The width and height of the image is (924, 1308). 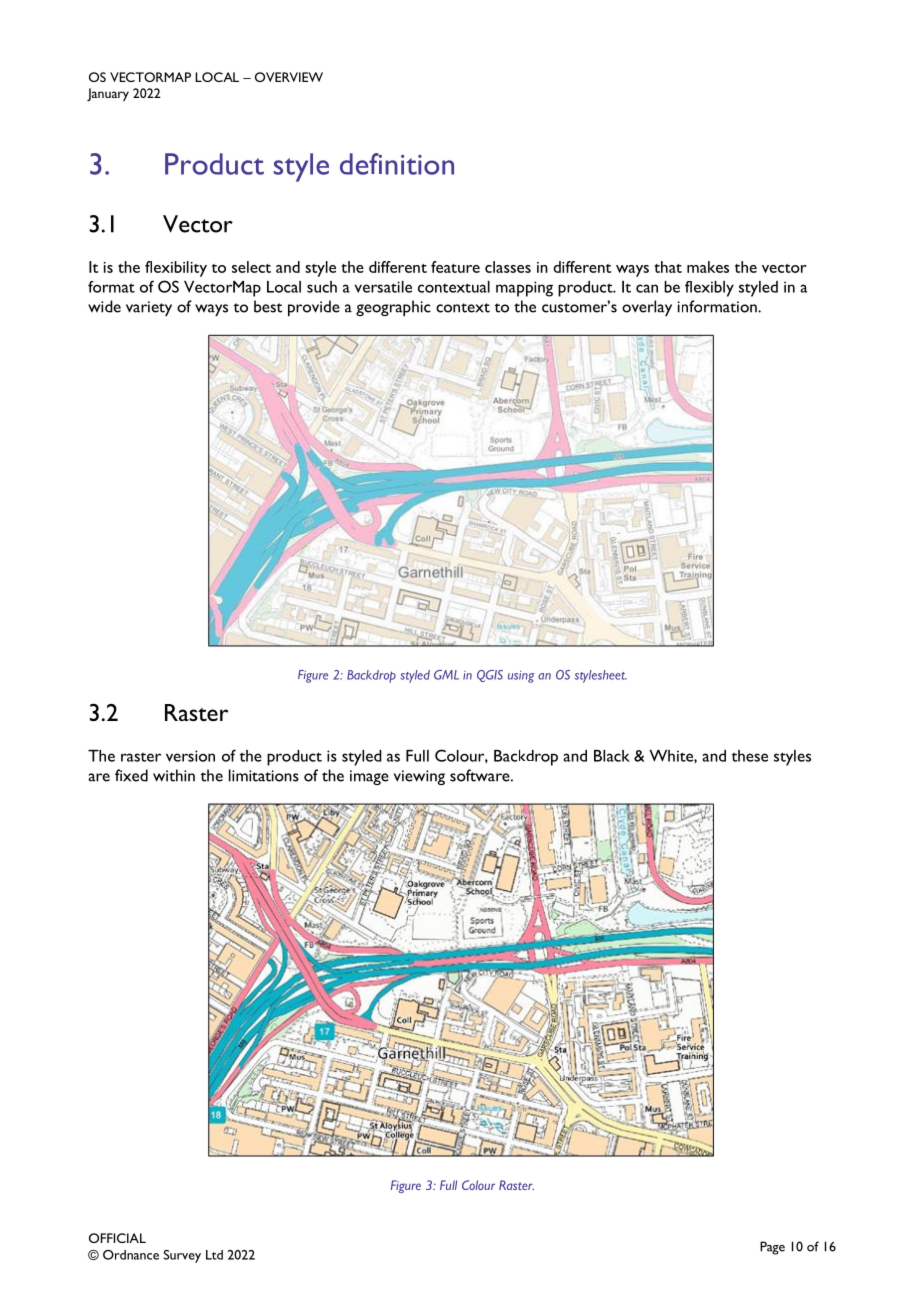 I want to click on using, so click(x=521, y=677).
